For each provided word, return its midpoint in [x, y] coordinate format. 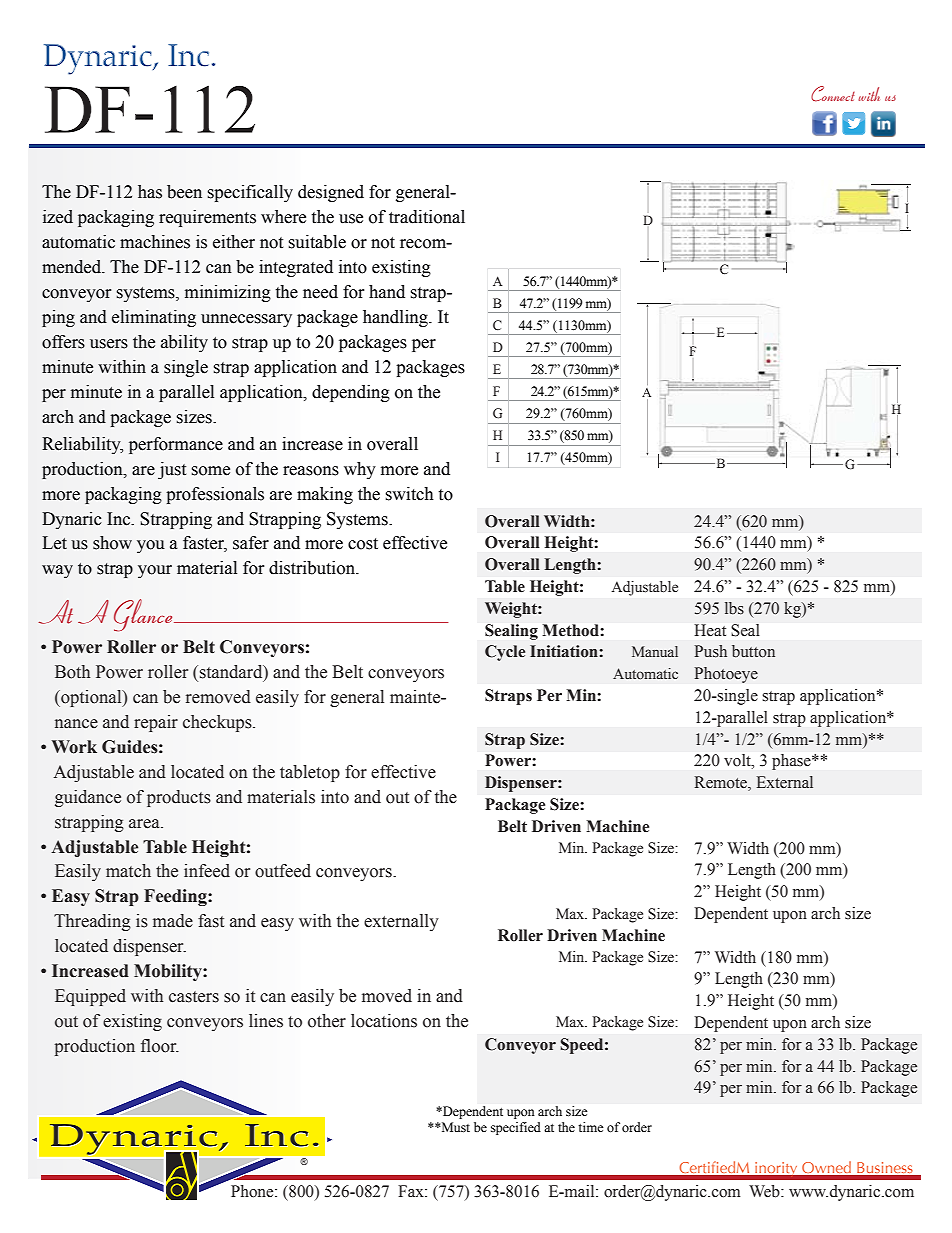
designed [331, 193]
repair [156, 723]
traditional [427, 217]
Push [711, 651]
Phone [253, 1191]
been [184, 192]
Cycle [505, 653]
